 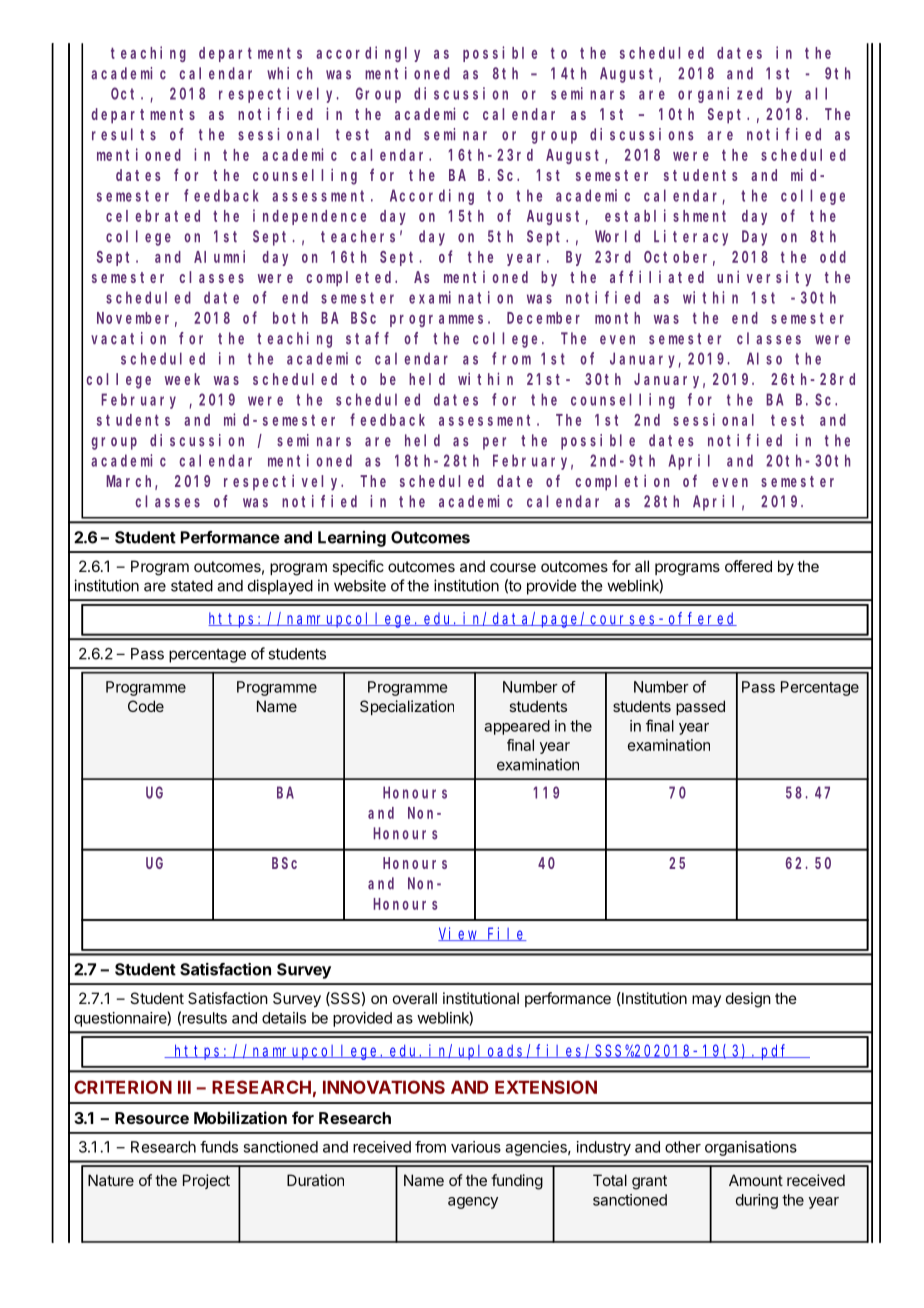 What do you see at coordinates (192, 586) in the screenshot?
I see `stated` at bounding box center [192, 586].
